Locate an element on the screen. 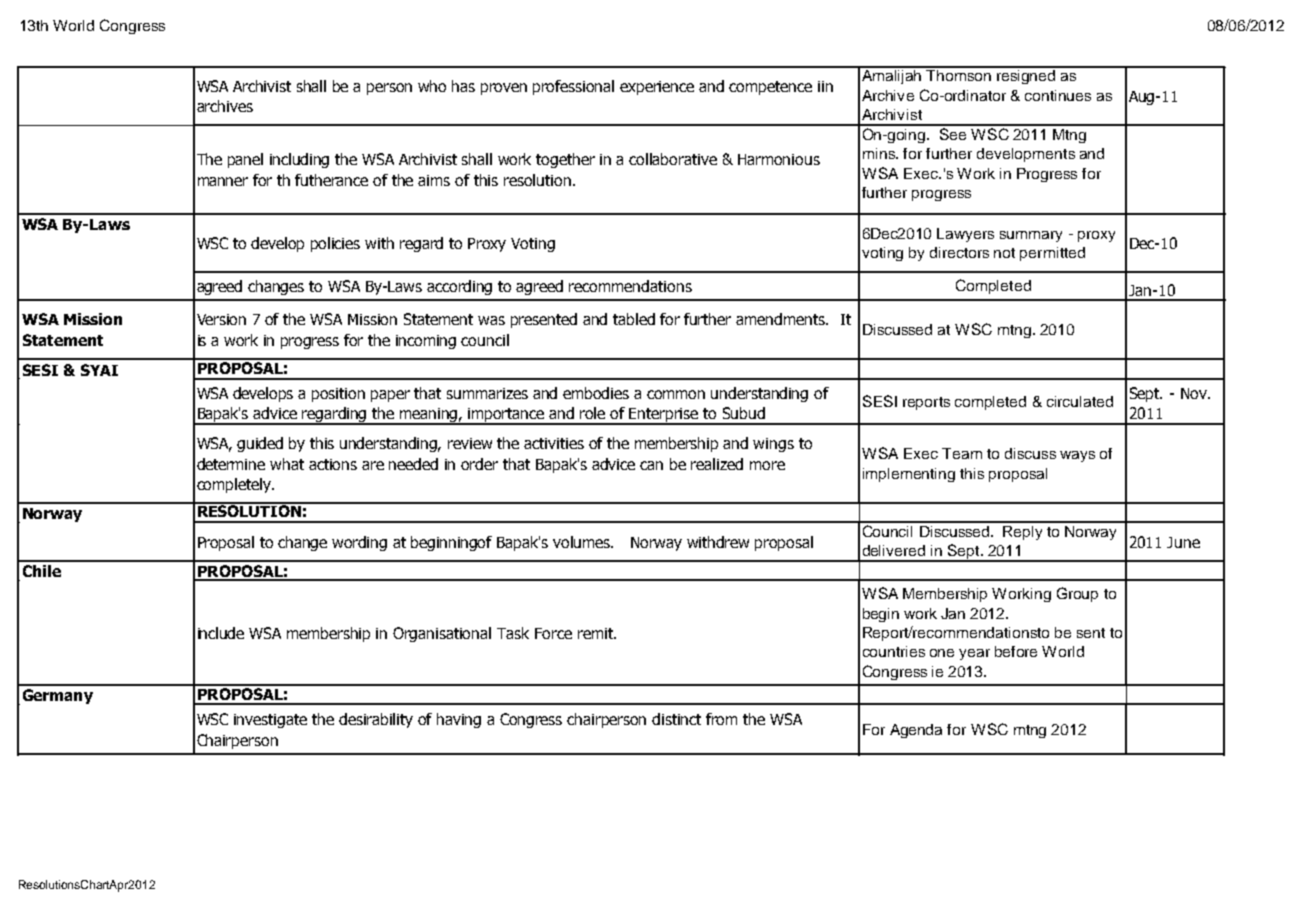  distinct is located at coordinates (676, 719).
